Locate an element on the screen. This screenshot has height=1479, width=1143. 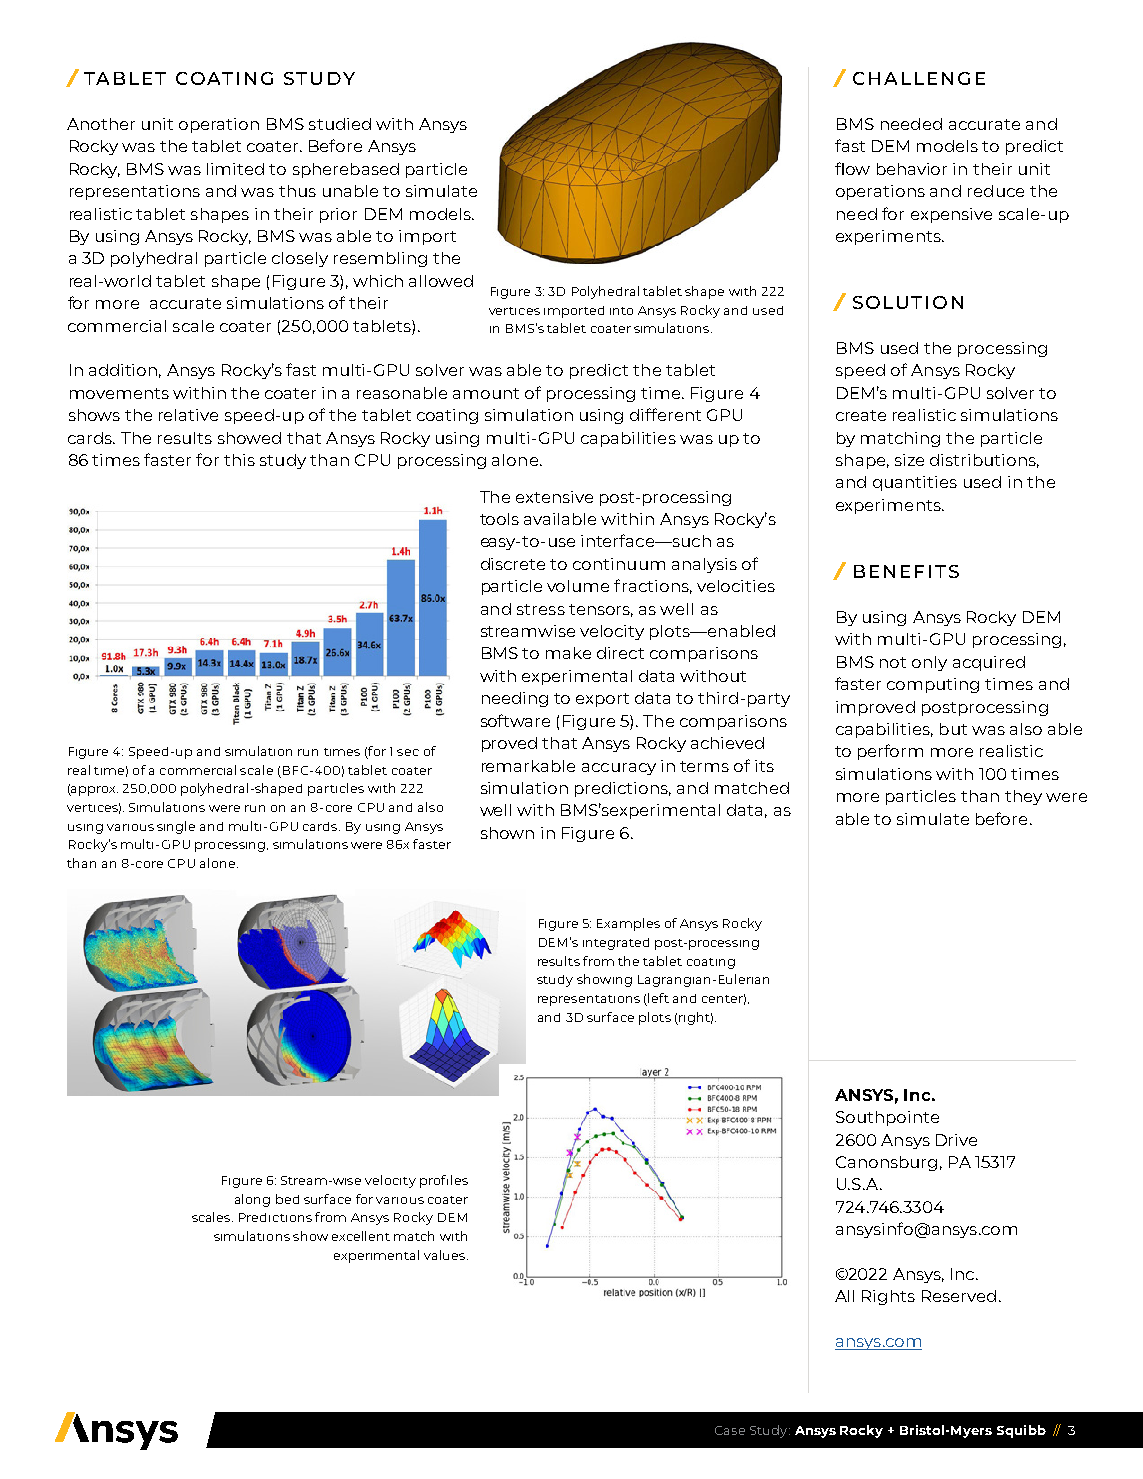
accuracy is located at coordinates (619, 769).
